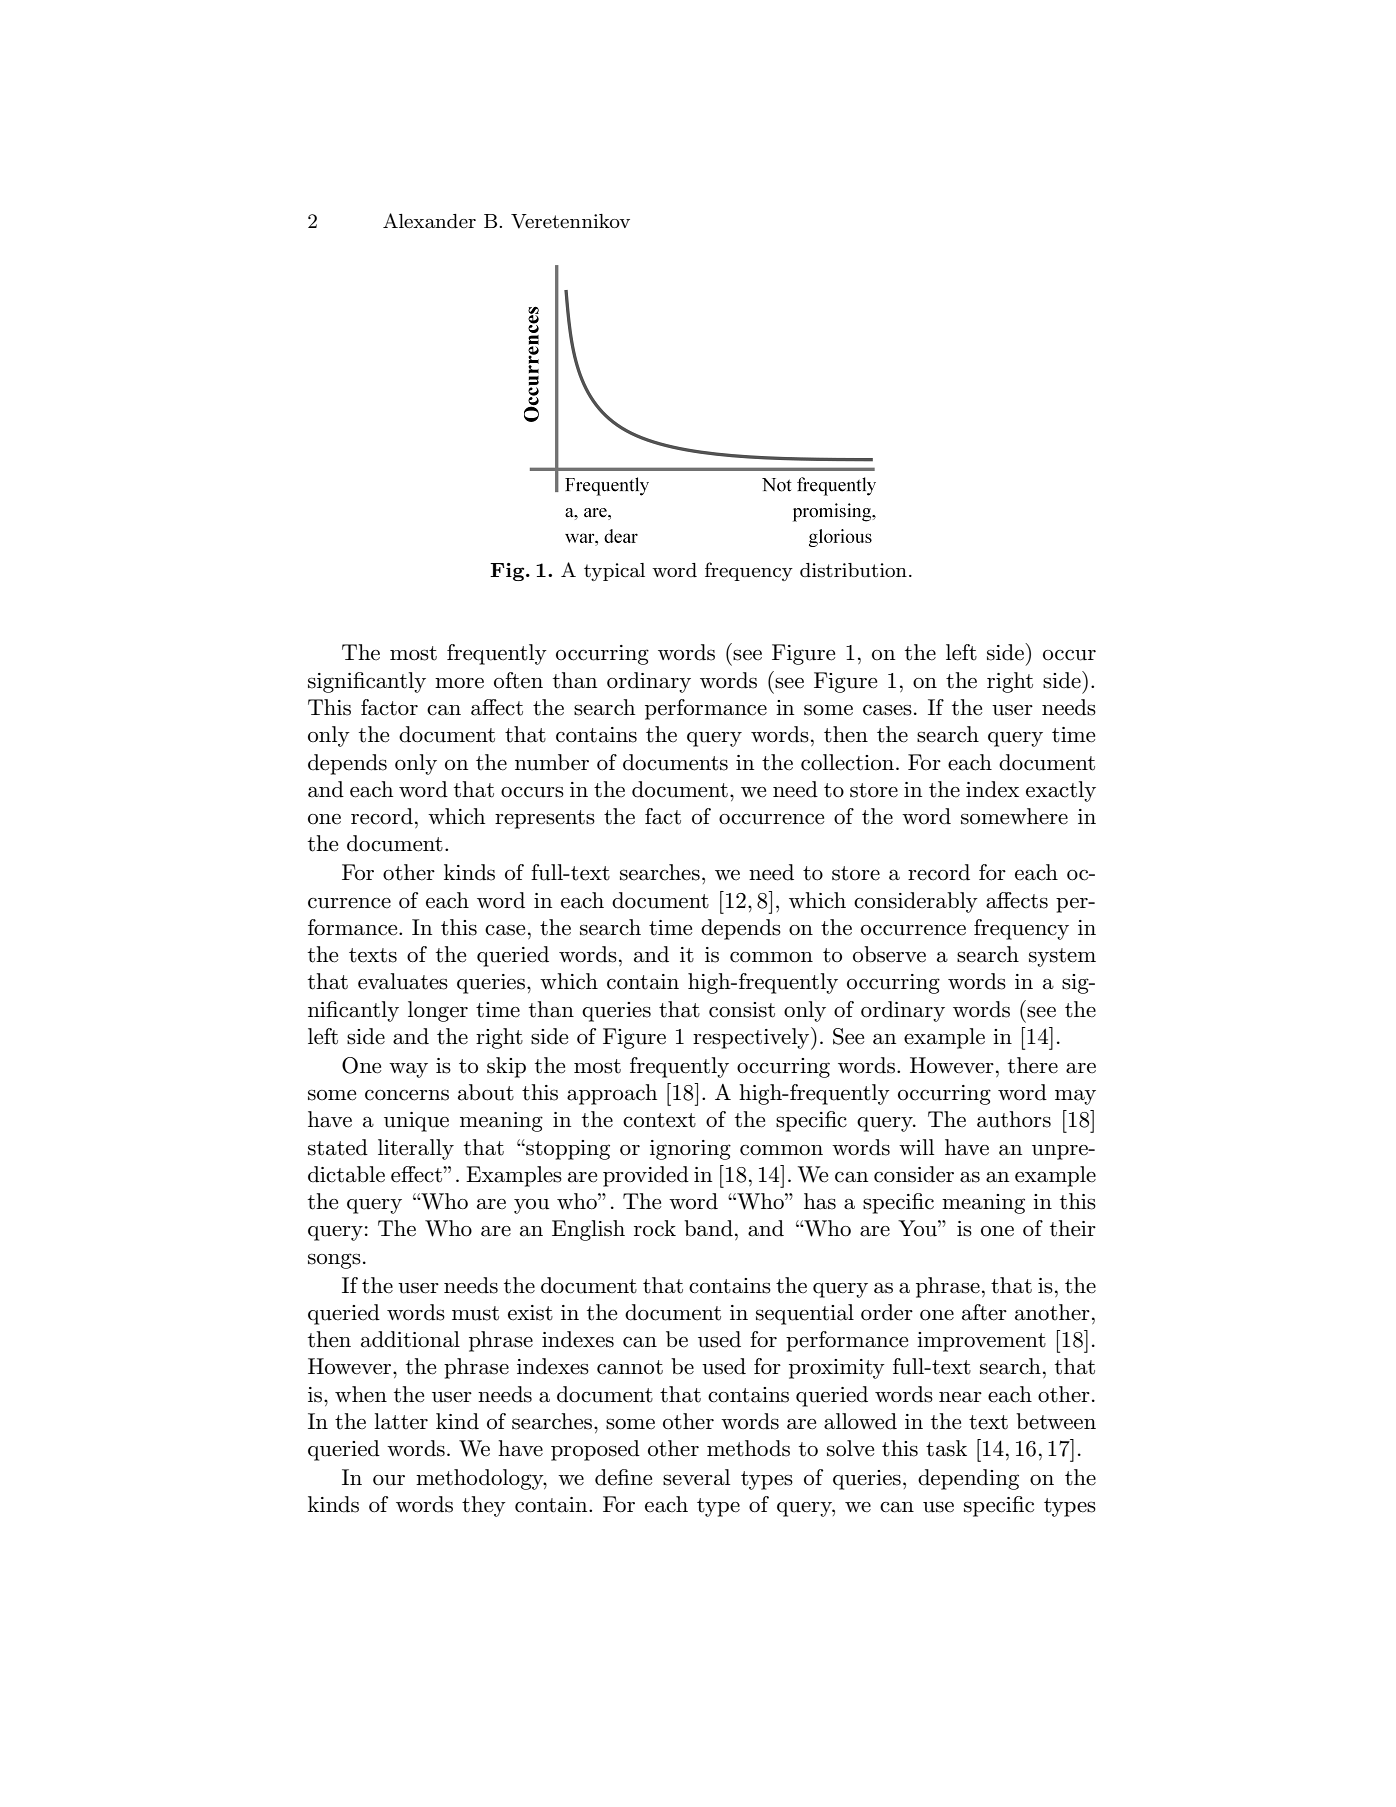  Describe the element at coordinates (429, 221) in the screenshot. I see `Alexander` at that location.
